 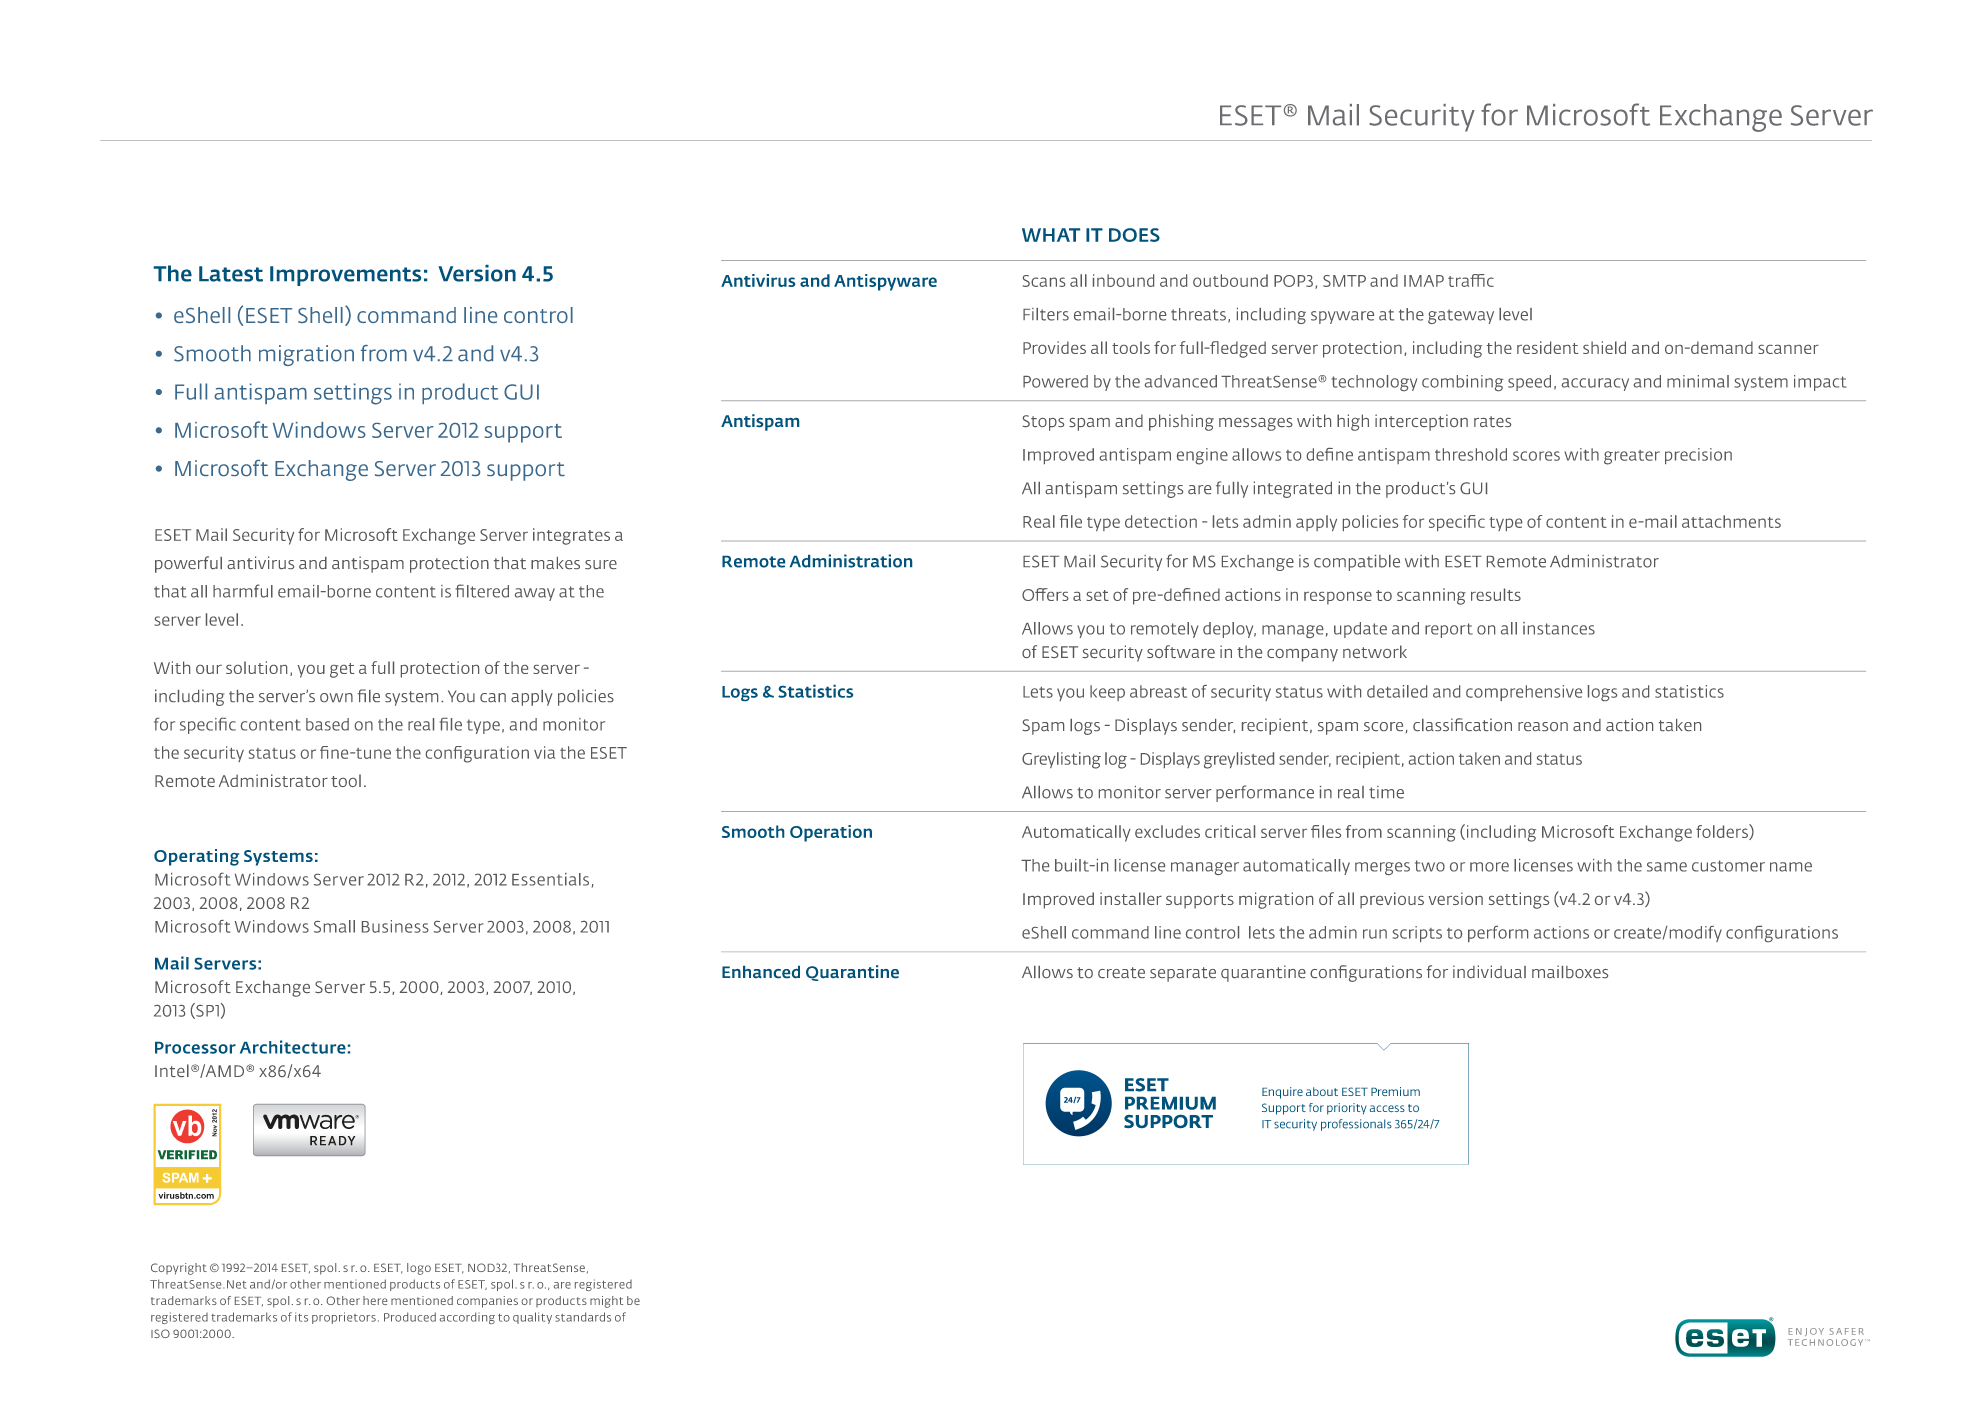 I want to click on Improvements, so click(x=345, y=276).
